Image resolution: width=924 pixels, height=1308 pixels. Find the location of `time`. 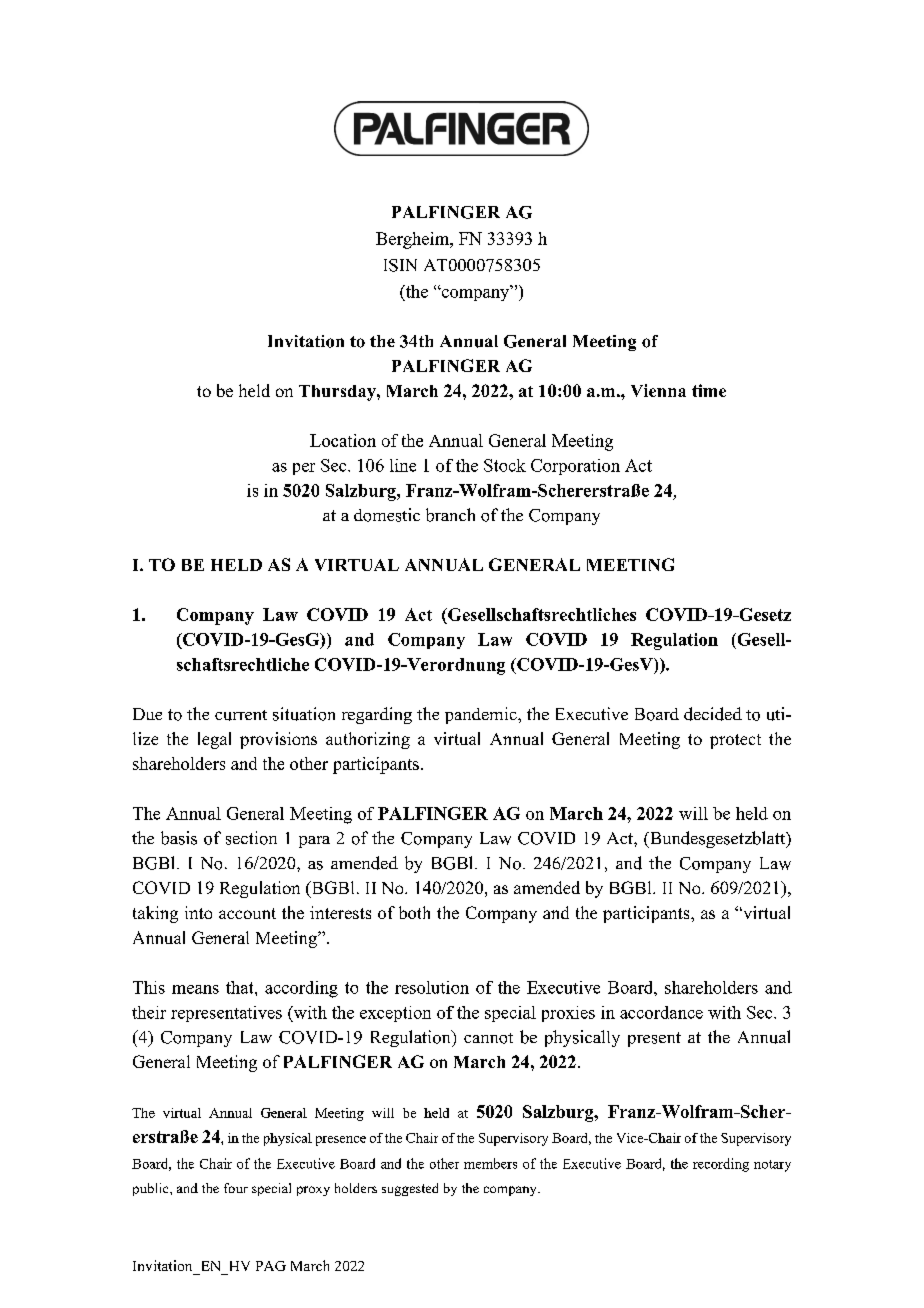

time is located at coordinates (709, 390).
